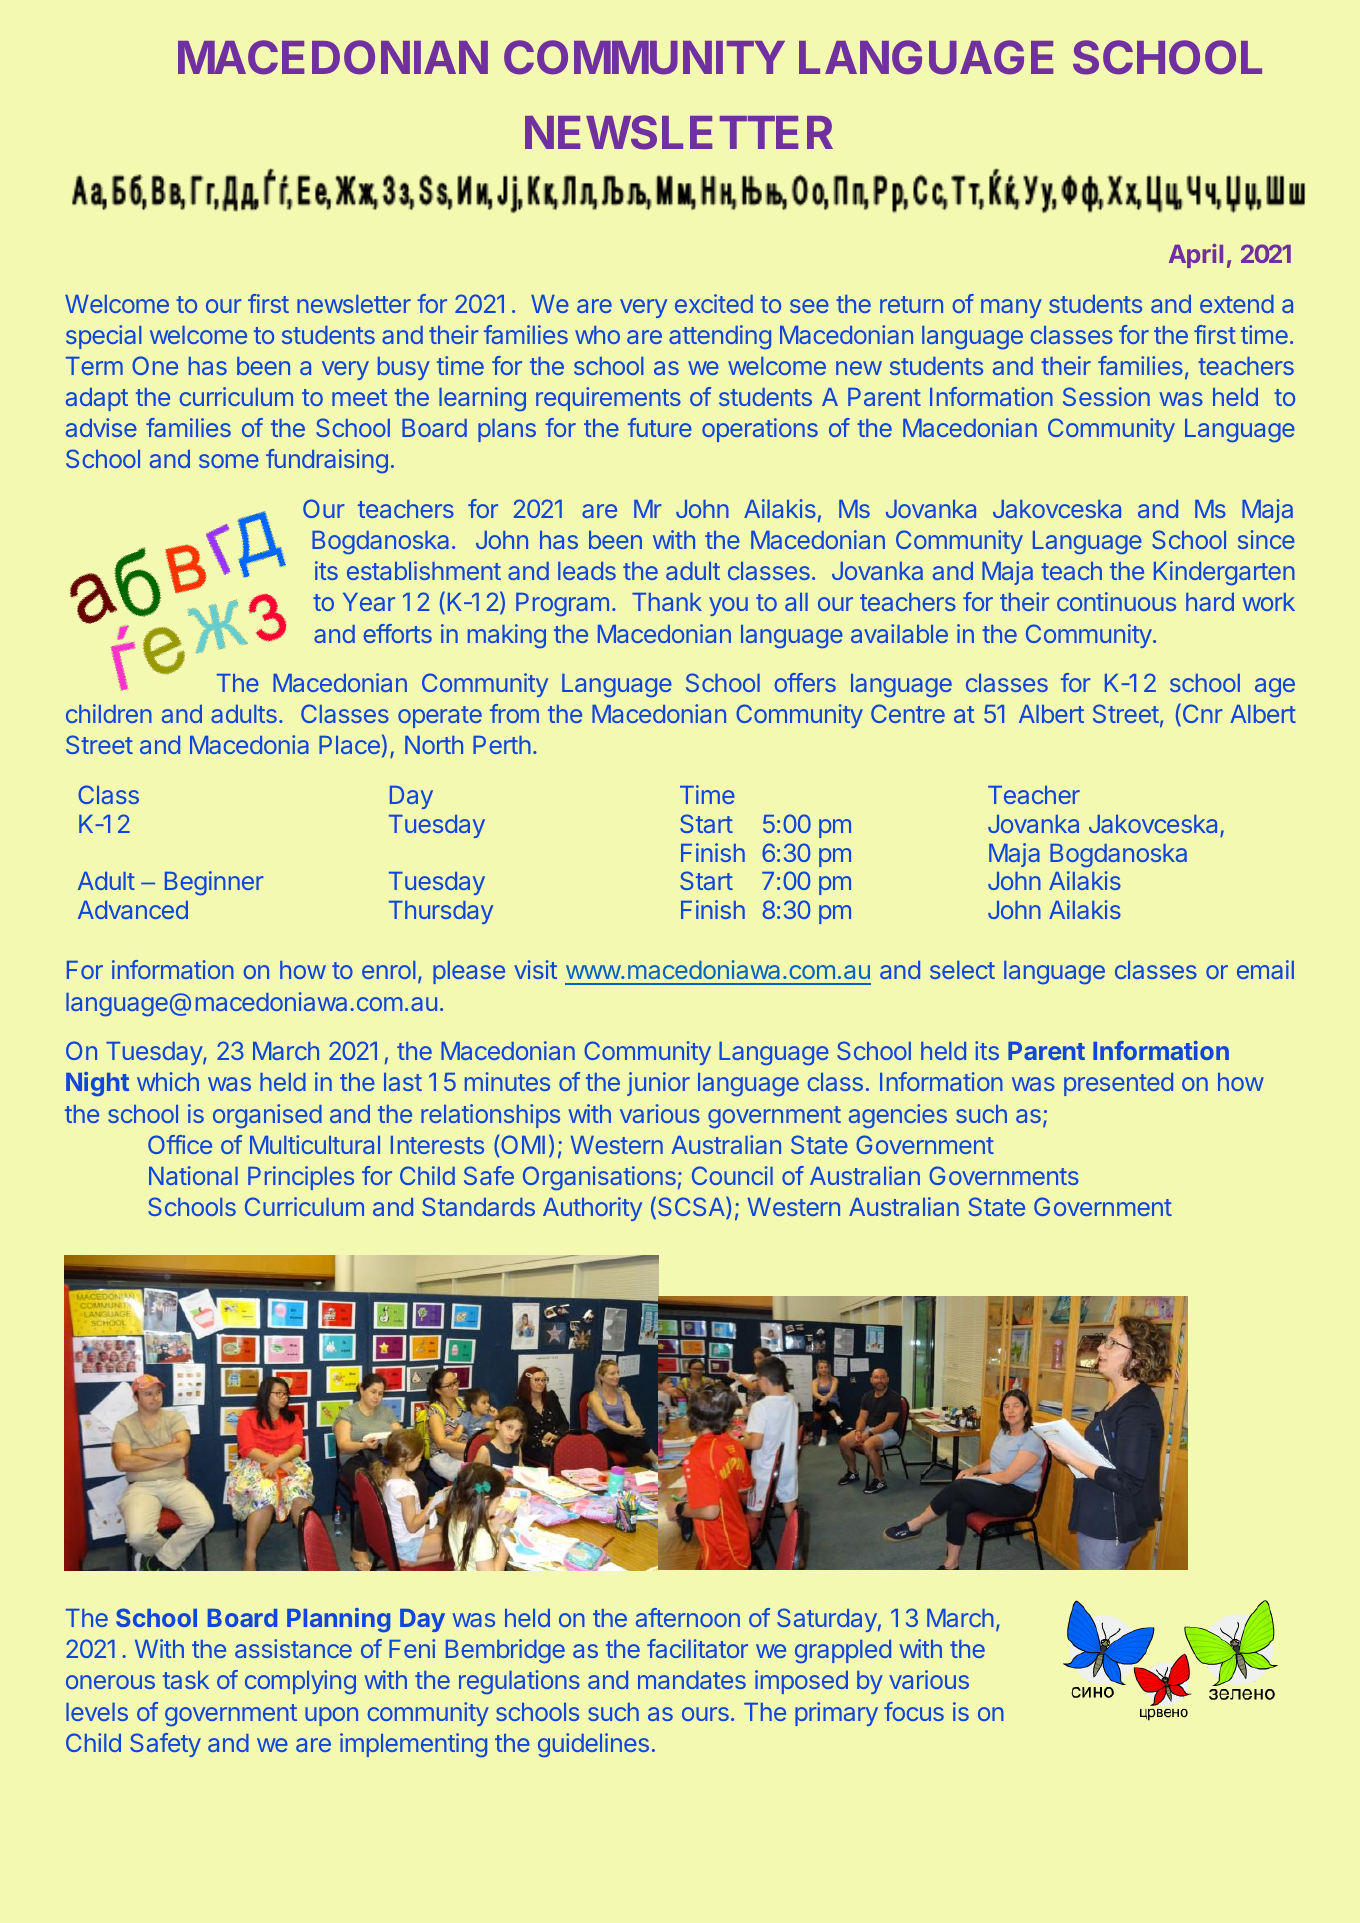 The image size is (1360, 1923). What do you see at coordinates (214, 883) in the document?
I see `Beginner` at bounding box center [214, 883].
